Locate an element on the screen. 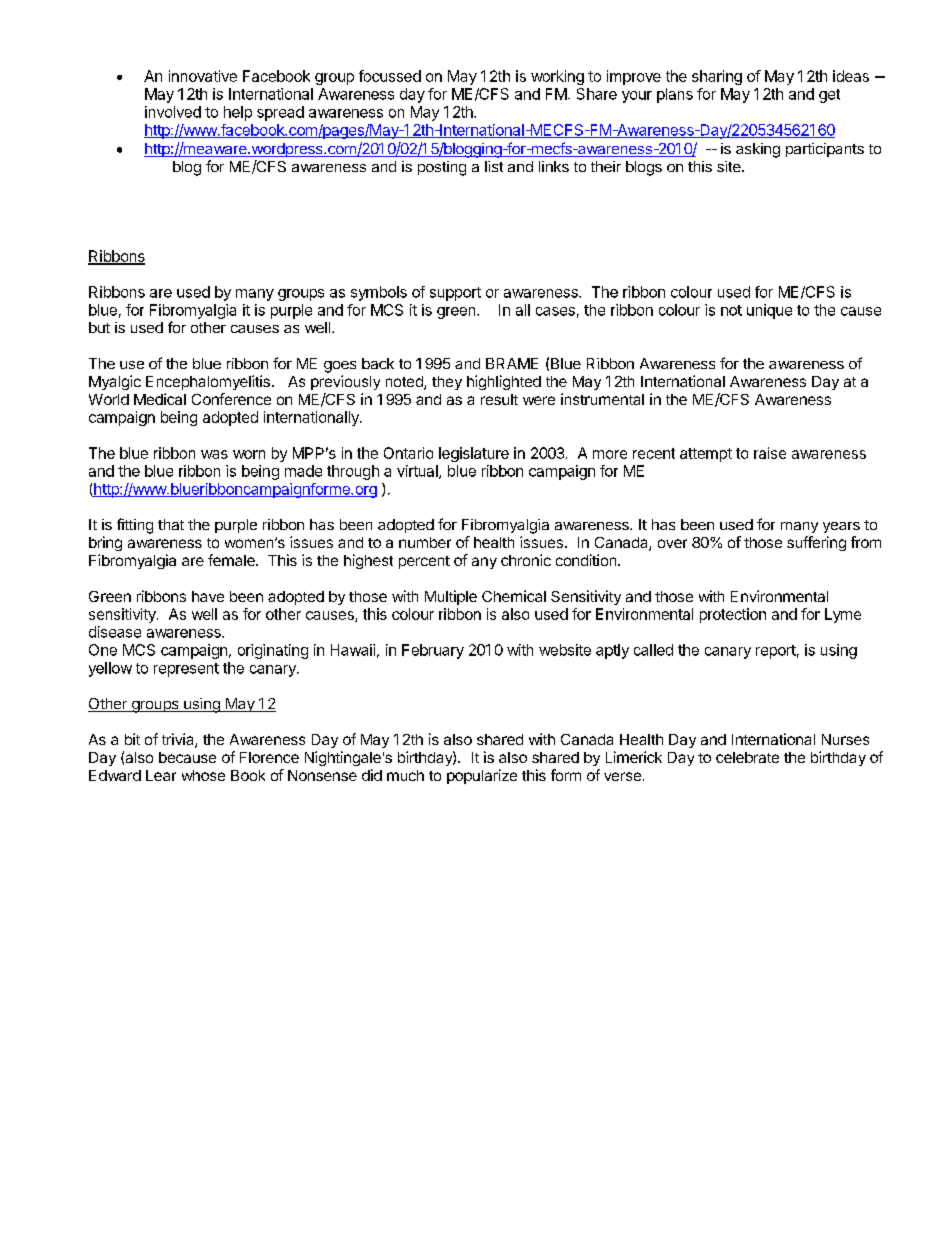  result is located at coordinates (499, 399).
